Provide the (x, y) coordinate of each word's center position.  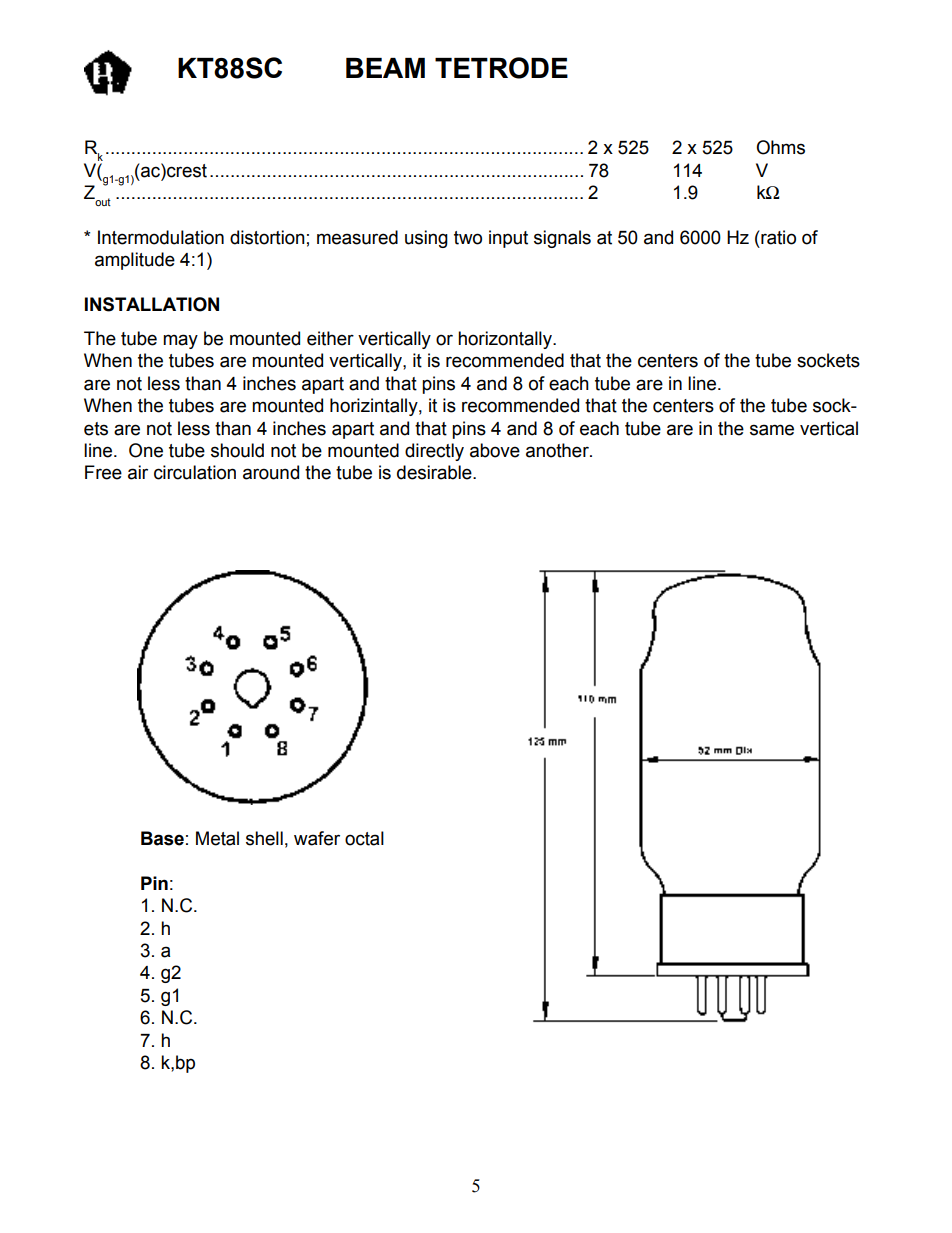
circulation (195, 472)
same (772, 430)
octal (364, 838)
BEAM (385, 68)
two (468, 238)
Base (162, 838)
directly (434, 452)
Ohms (780, 147)
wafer (317, 838)
